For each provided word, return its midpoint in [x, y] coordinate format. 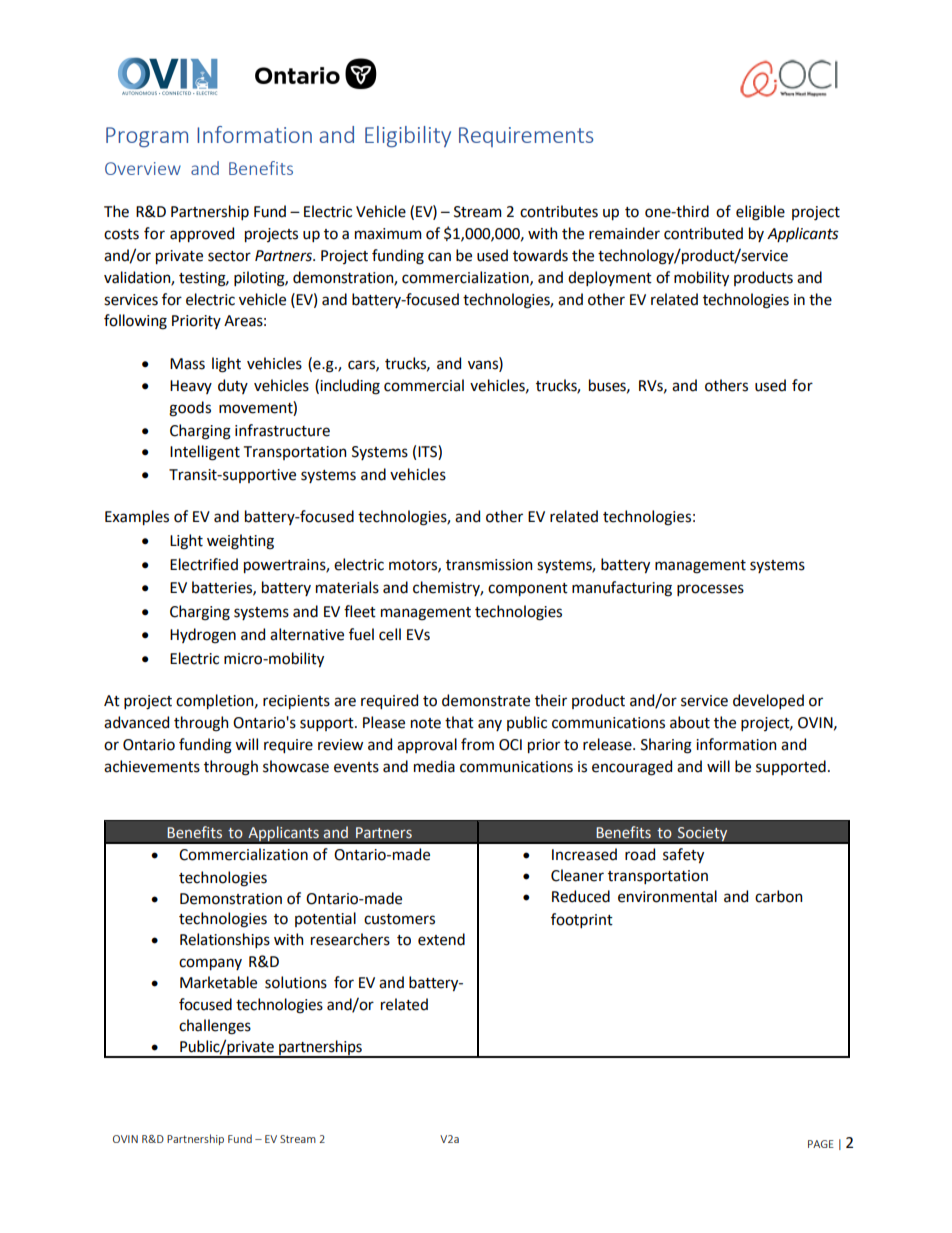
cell [390, 634]
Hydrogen [203, 636]
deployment [610, 278]
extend [441, 939]
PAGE [821, 1144]
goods [190, 409]
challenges [215, 1027]
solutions [296, 982]
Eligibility [408, 137]
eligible [760, 213]
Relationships [225, 940]
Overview [143, 168]
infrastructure [282, 430]
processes [710, 590]
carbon [778, 896]
